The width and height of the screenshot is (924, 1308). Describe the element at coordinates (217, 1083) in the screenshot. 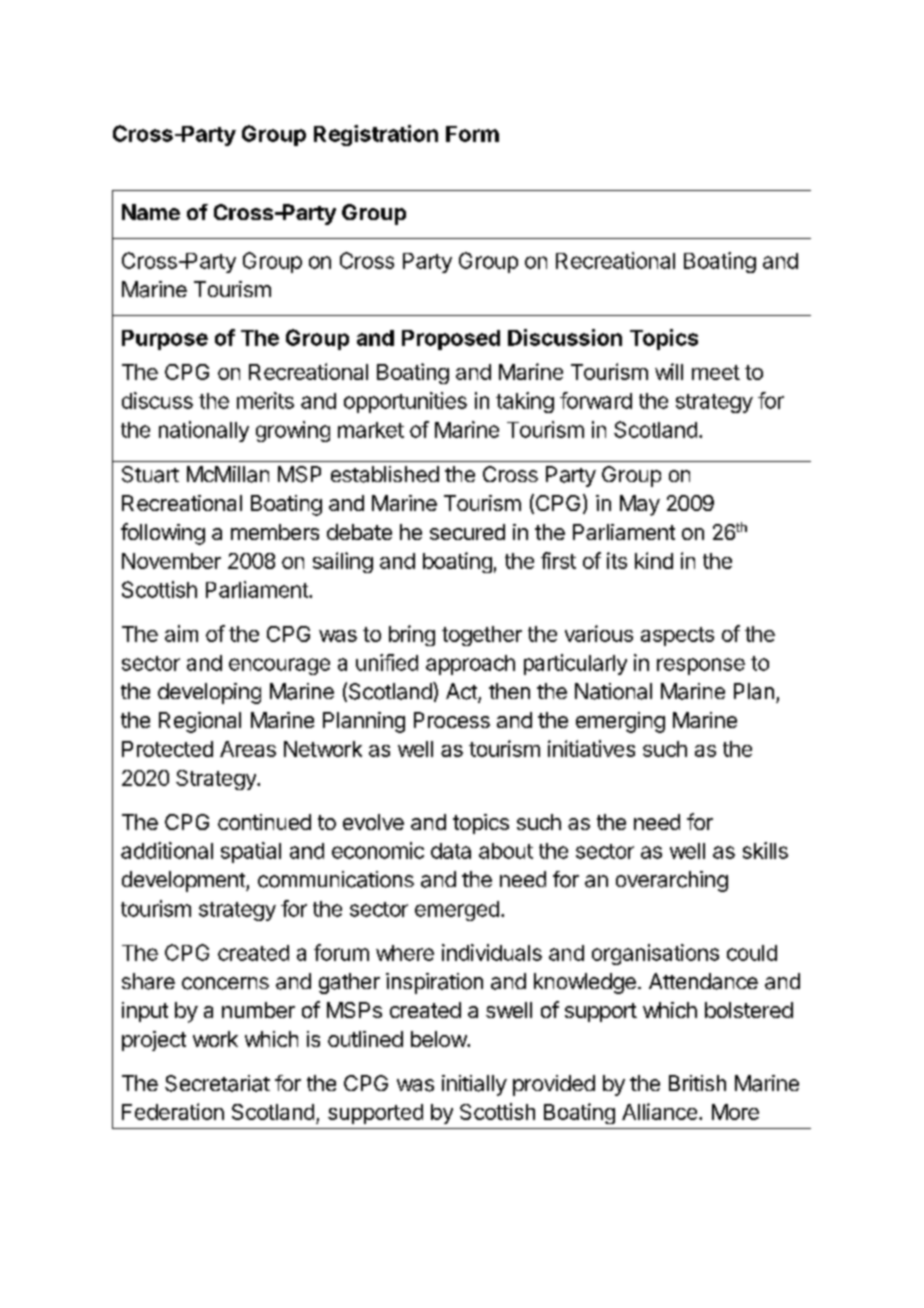

I see `Secretariat` at that location.
